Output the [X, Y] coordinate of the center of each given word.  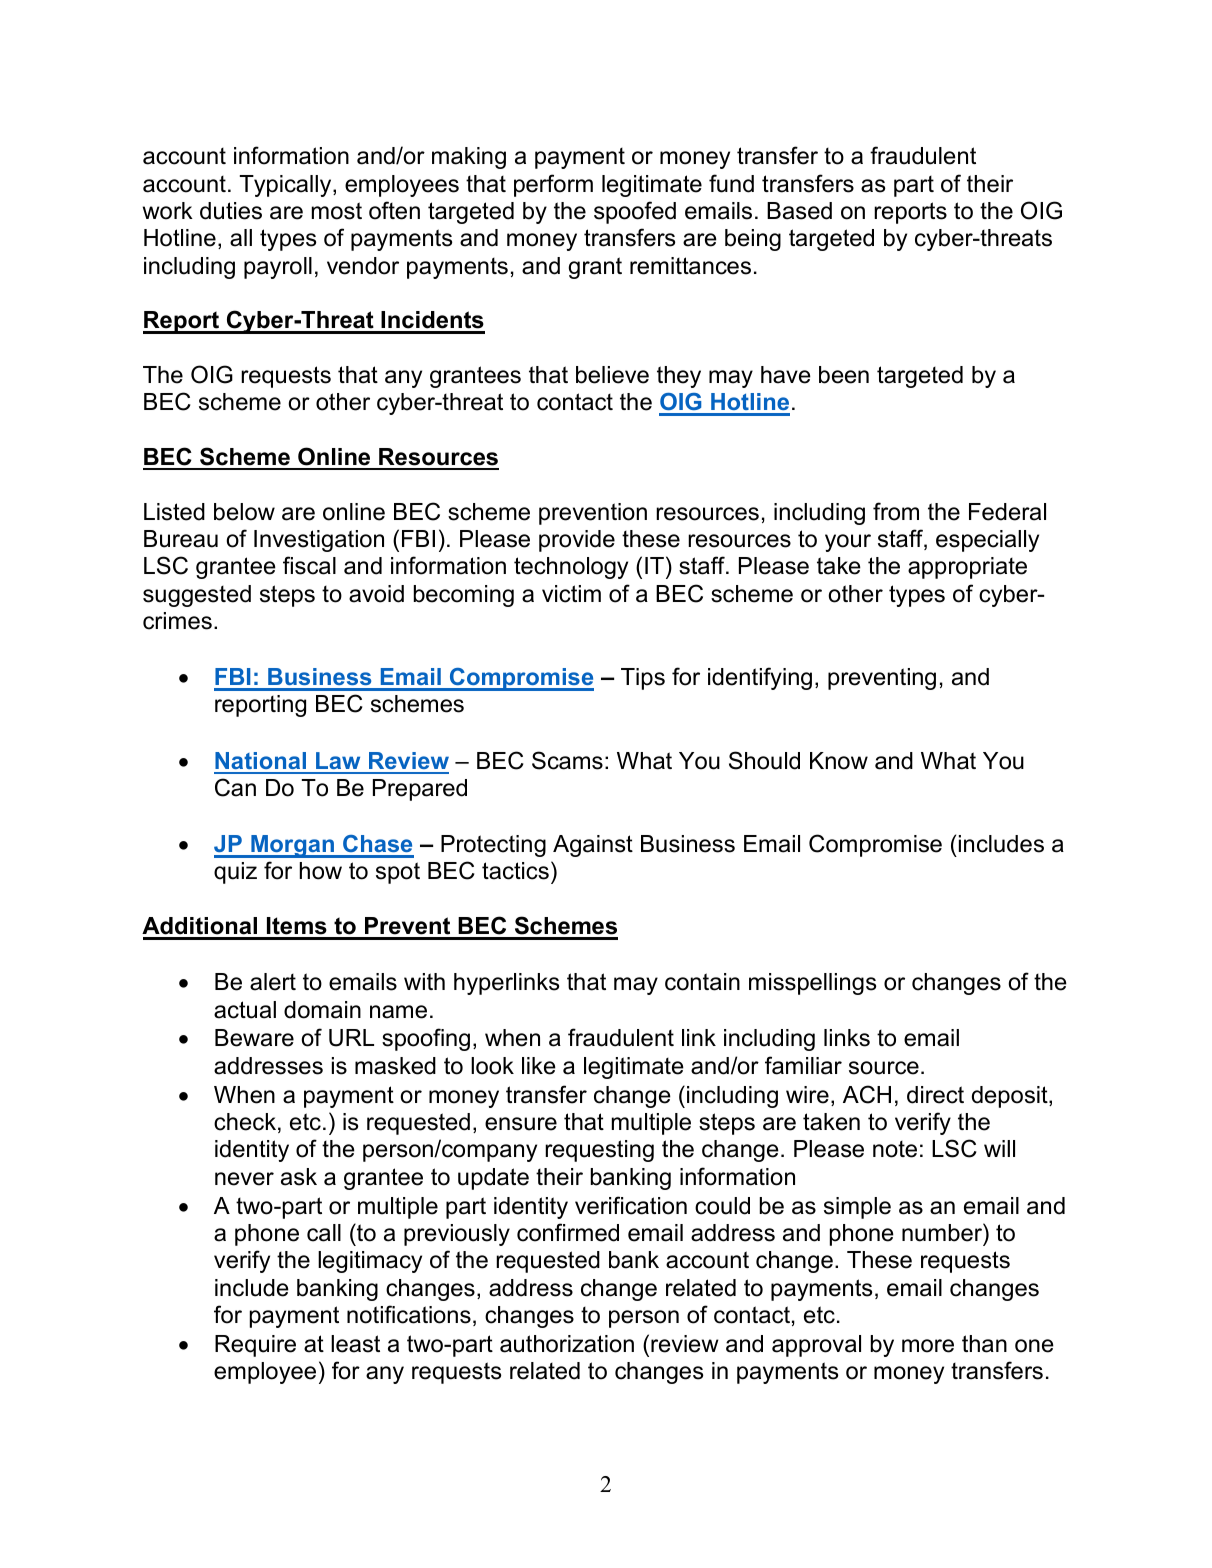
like [539, 1066]
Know [839, 761]
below [244, 512]
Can [235, 787]
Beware [254, 1038]
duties [231, 211]
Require [255, 1346]
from [896, 511]
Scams [567, 760]
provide [577, 541]
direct [935, 1095]
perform [553, 185]
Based [799, 211]
